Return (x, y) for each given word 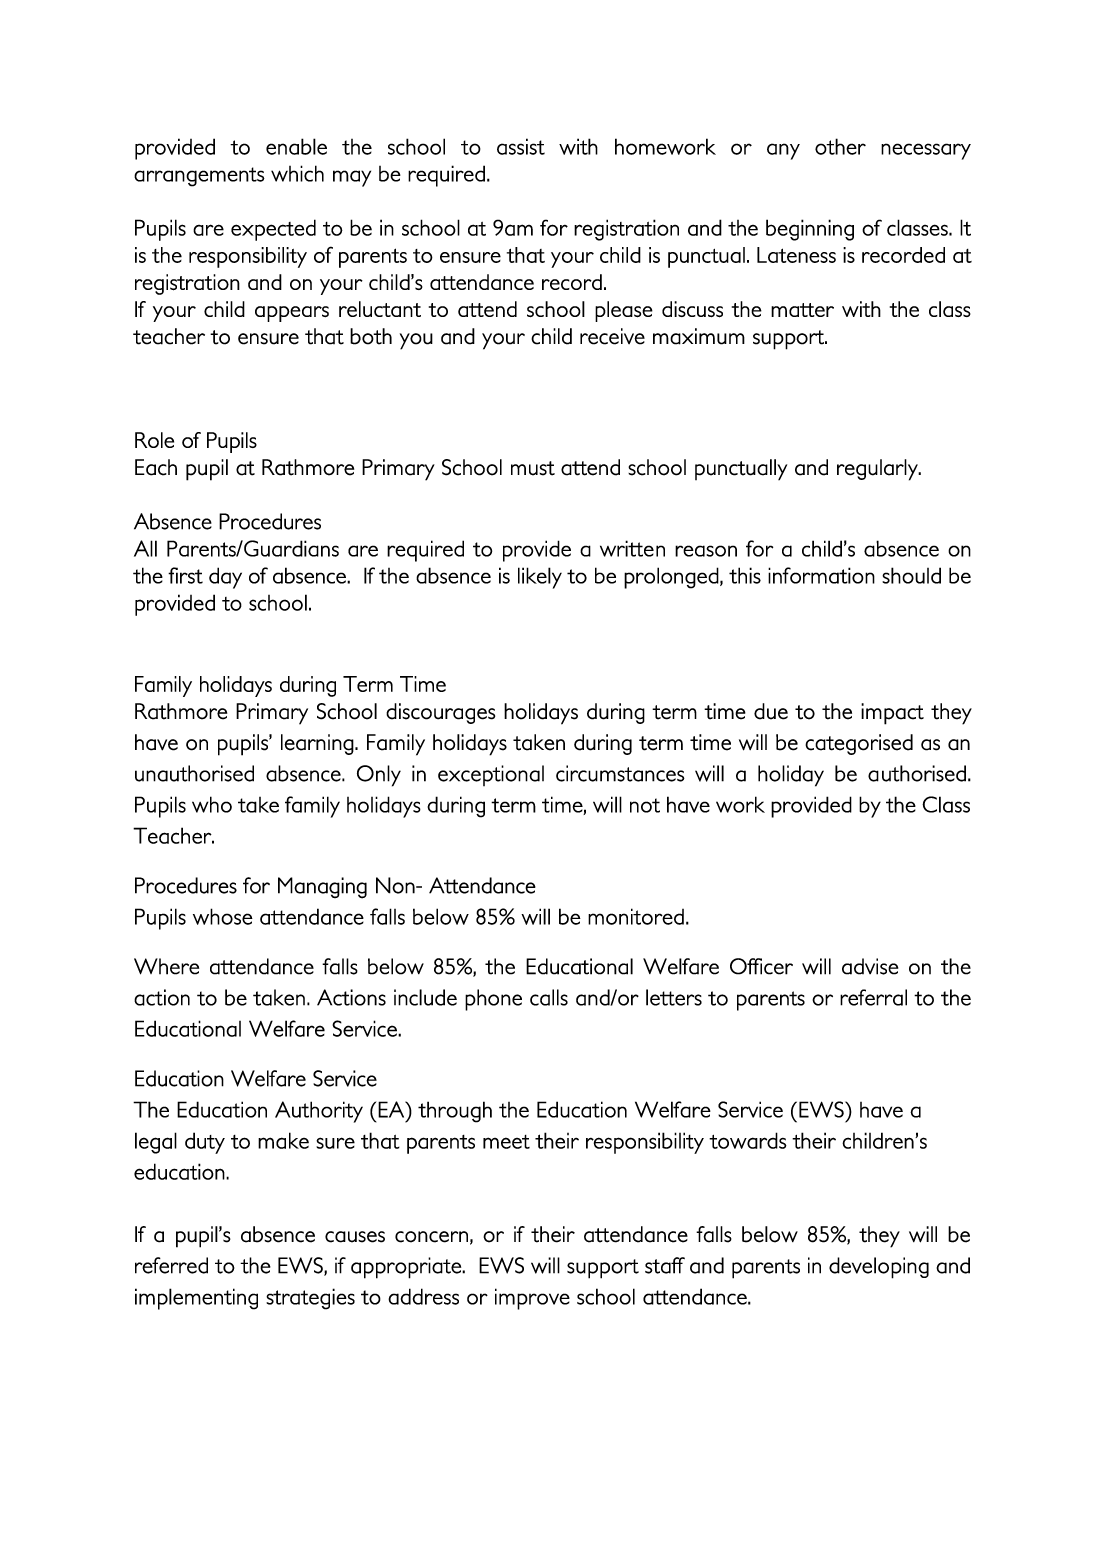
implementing (196, 1299)
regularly (878, 470)
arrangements (199, 177)
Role (154, 440)
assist (521, 146)
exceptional (491, 775)
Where (166, 966)
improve (532, 1299)
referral (873, 997)
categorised (859, 744)
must (533, 468)
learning (318, 744)
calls (549, 997)
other (840, 146)
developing (879, 1268)
